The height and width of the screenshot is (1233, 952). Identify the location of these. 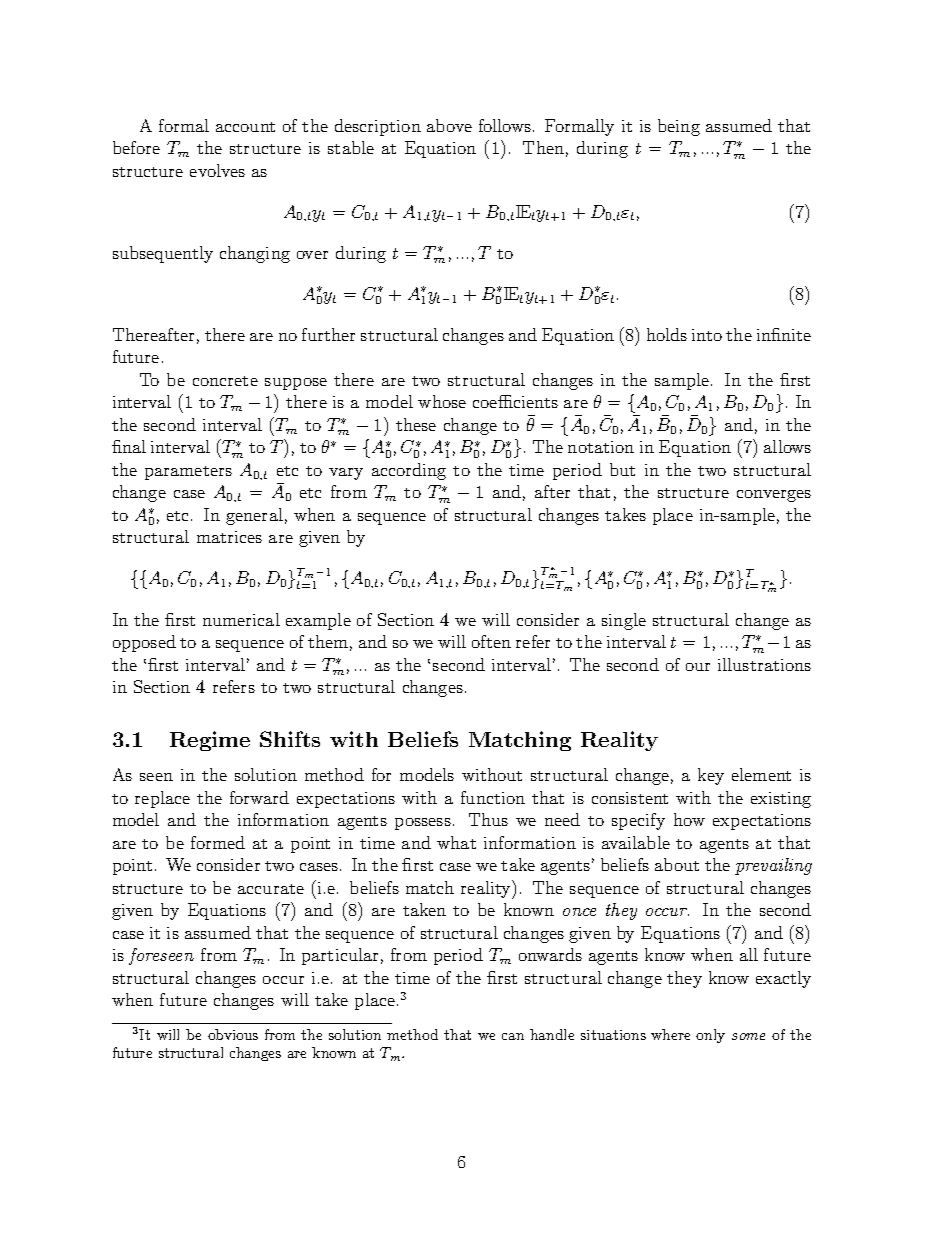
(416, 424).
